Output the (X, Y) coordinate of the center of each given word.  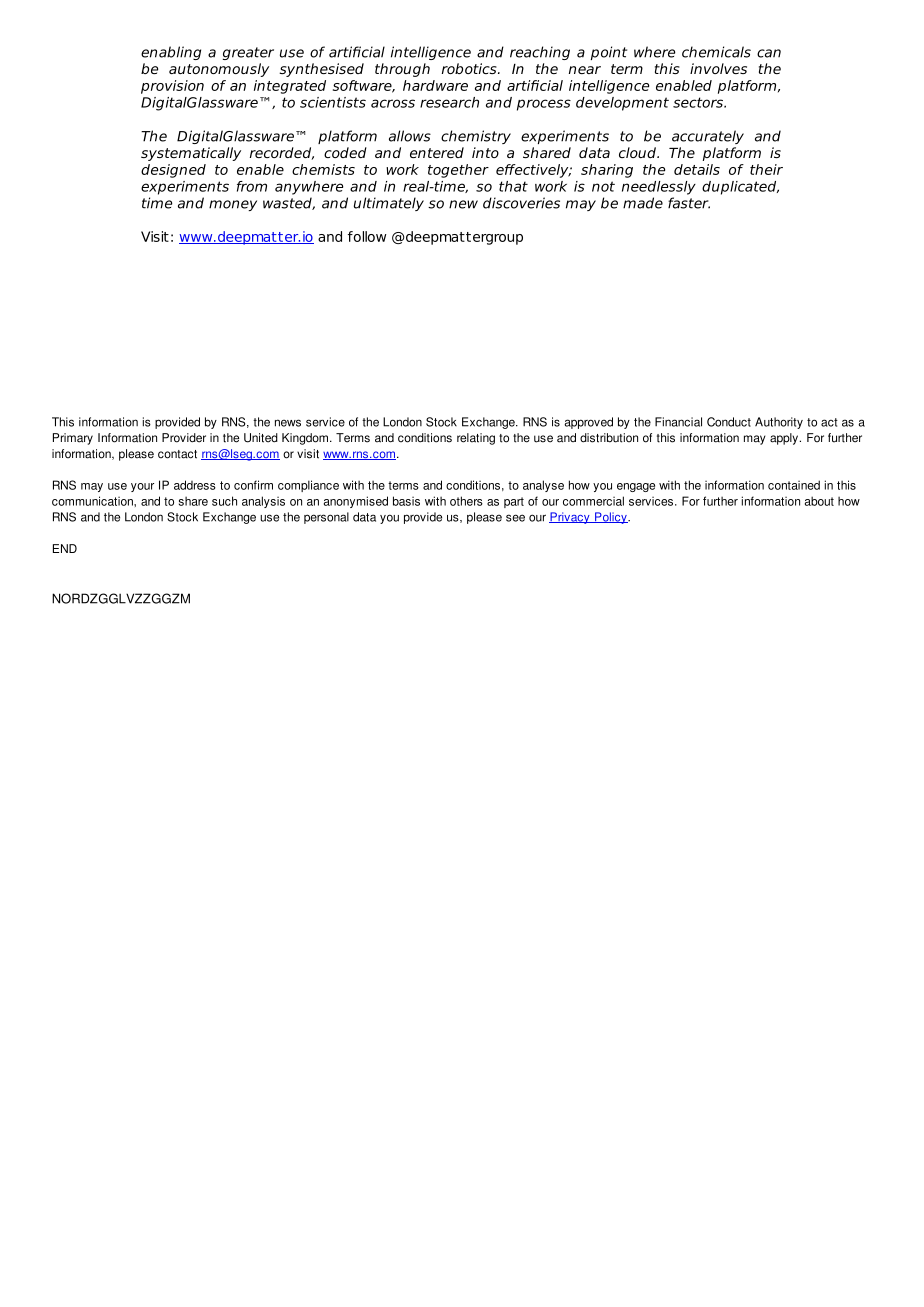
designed (173, 171)
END (65, 548)
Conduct (729, 422)
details (697, 169)
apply (785, 439)
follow (367, 236)
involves (718, 68)
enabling (171, 53)
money (233, 205)
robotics (470, 68)
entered (437, 152)
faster (689, 203)
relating (476, 439)
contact (177, 454)
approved (588, 423)
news (288, 423)
